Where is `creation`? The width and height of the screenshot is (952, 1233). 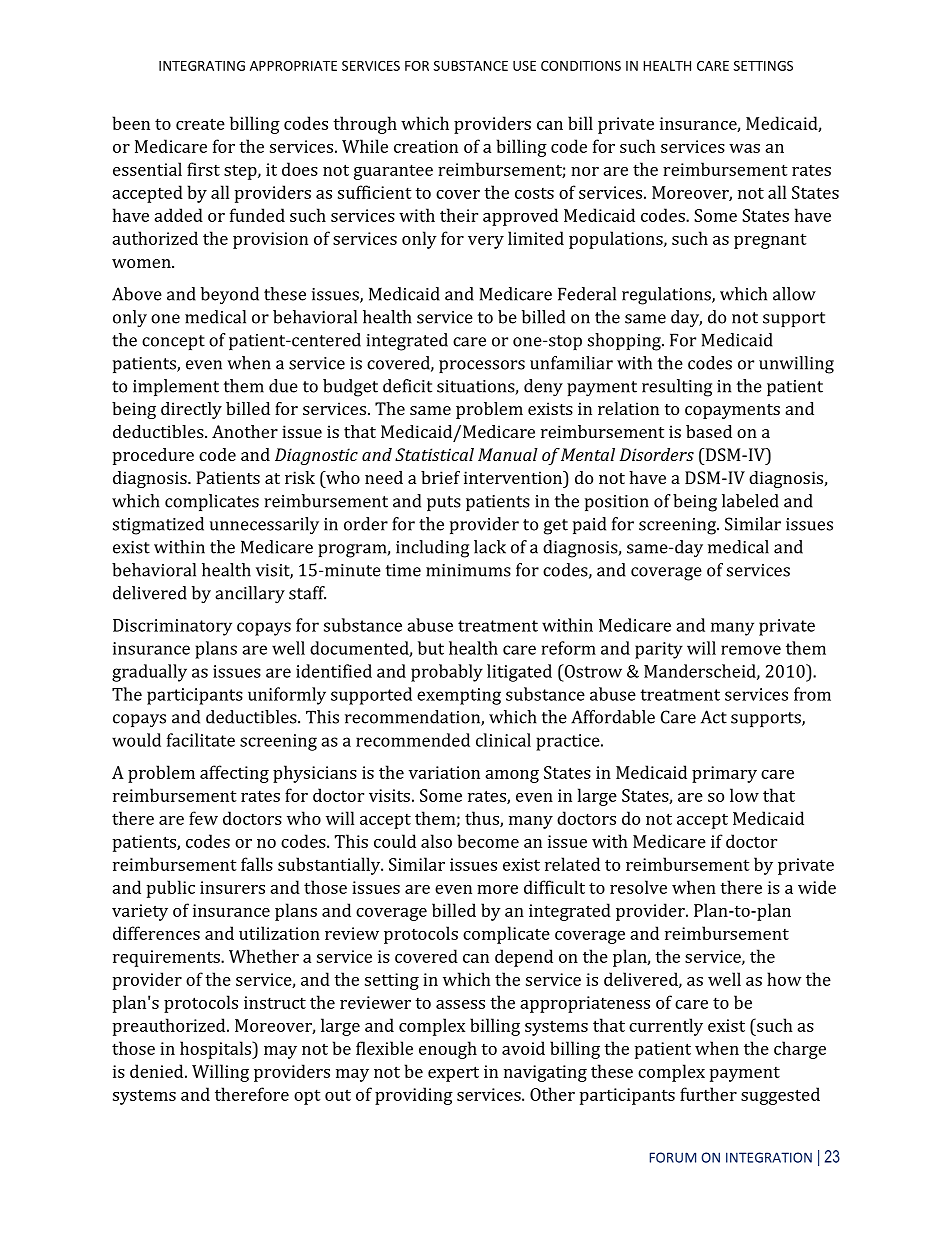
creation is located at coordinates (426, 146).
